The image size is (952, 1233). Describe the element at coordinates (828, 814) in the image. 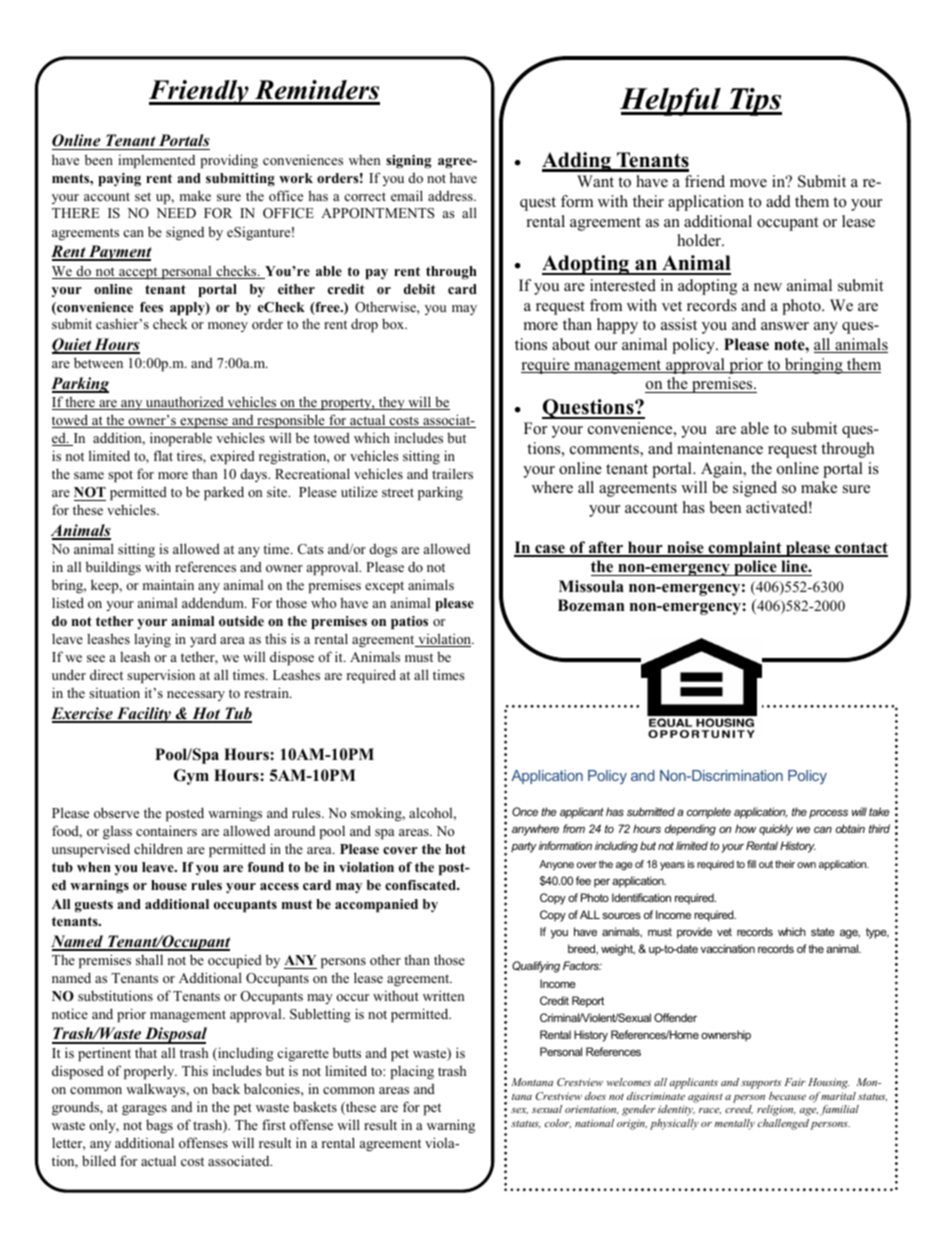

I see `process` at that location.
